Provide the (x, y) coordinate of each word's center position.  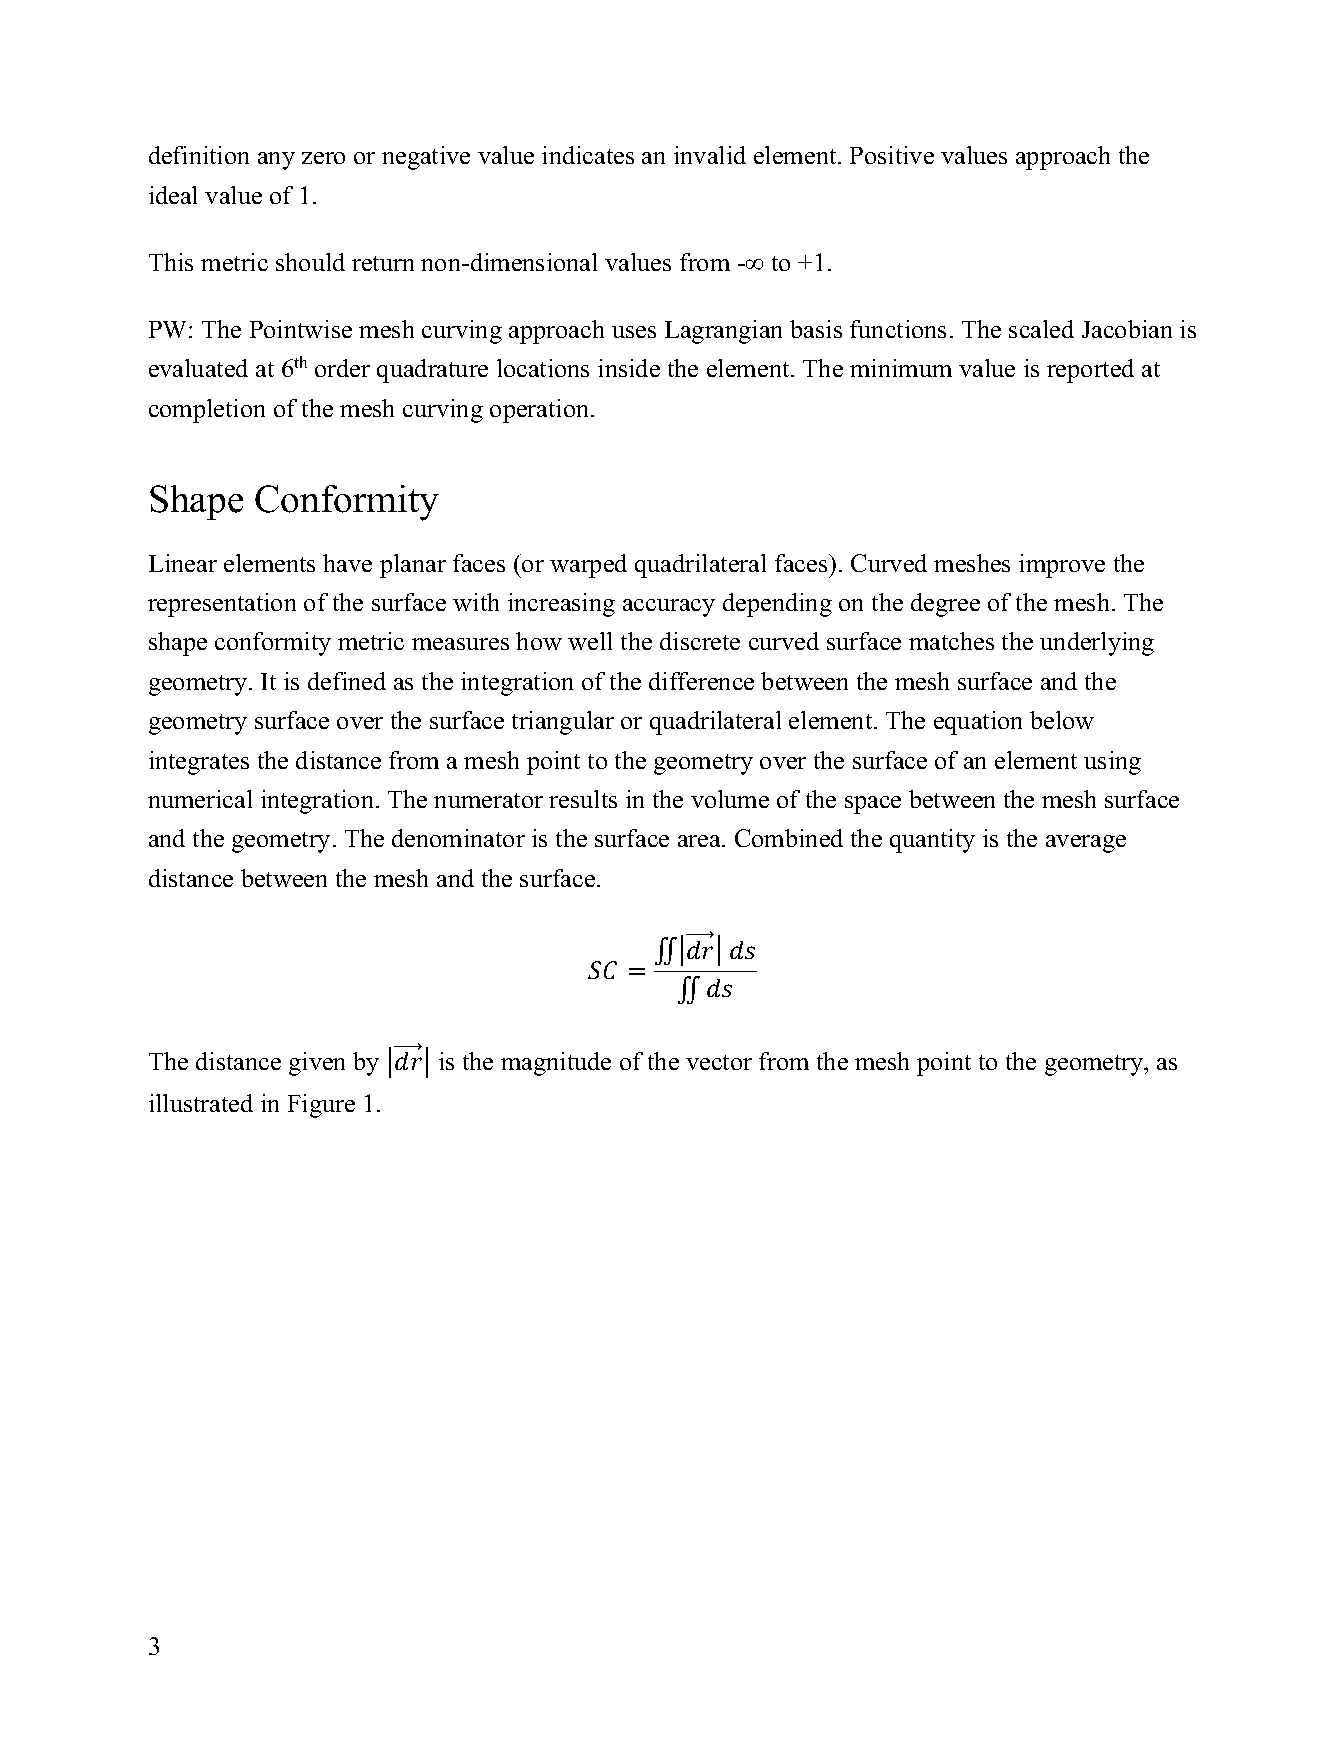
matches (951, 641)
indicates (588, 155)
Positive (892, 155)
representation (222, 605)
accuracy (669, 608)
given (317, 1064)
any (276, 161)
